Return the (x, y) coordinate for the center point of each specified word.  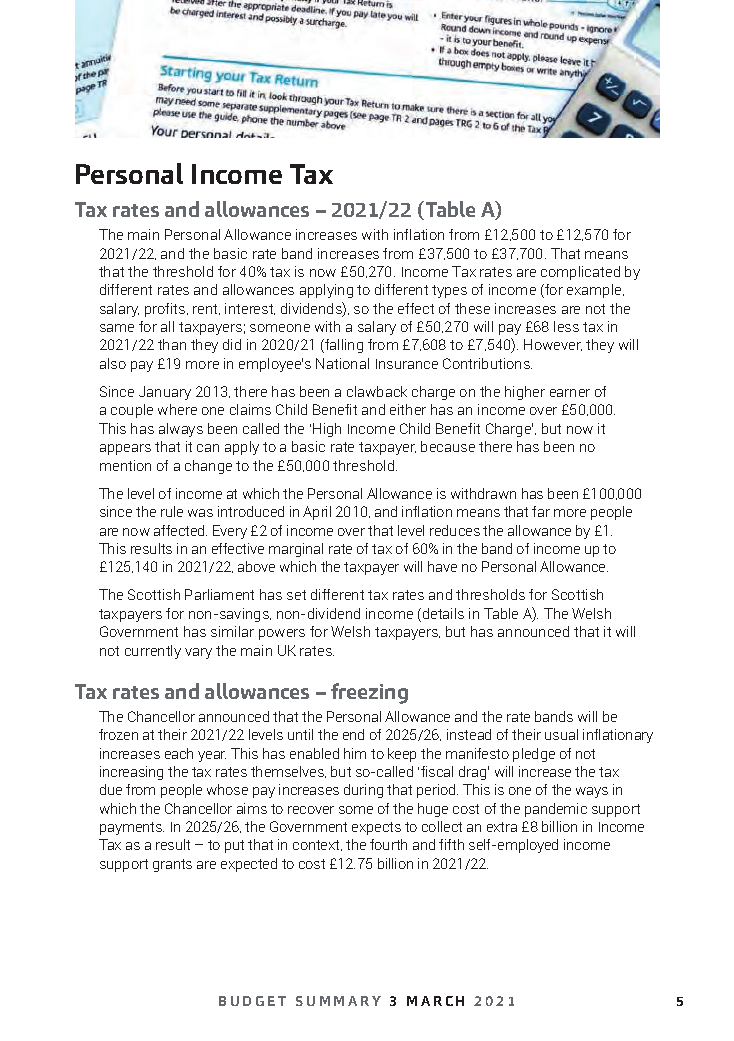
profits (166, 310)
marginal (296, 550)
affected (180, 530)
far (541, 511)
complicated (580, 273)
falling (343, 346)
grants (172, 865)
